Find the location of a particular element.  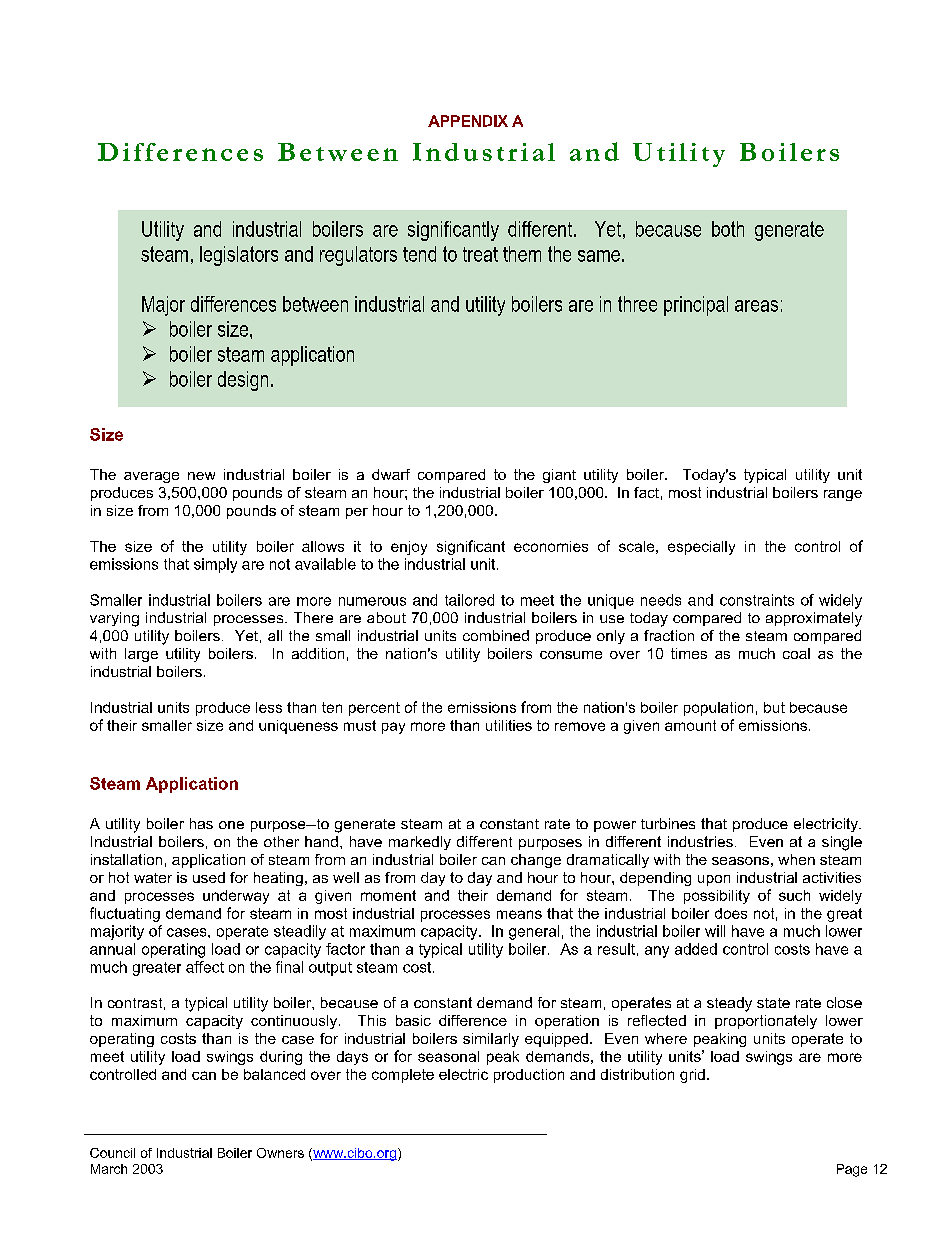

seasons is located at coordinates (740, 861).
